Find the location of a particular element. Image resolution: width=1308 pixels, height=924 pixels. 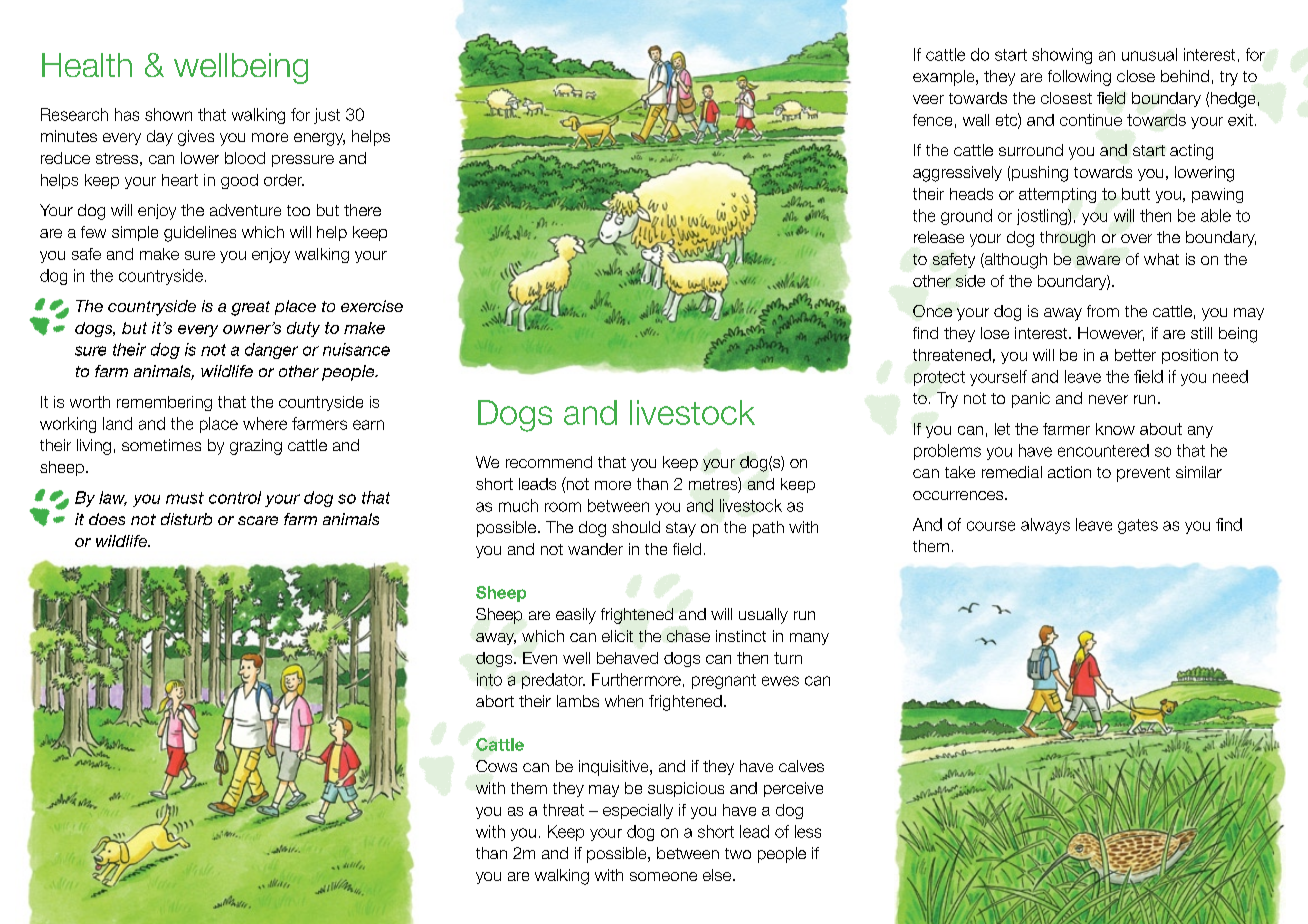

disturb is located at coordinates (186, 519).
